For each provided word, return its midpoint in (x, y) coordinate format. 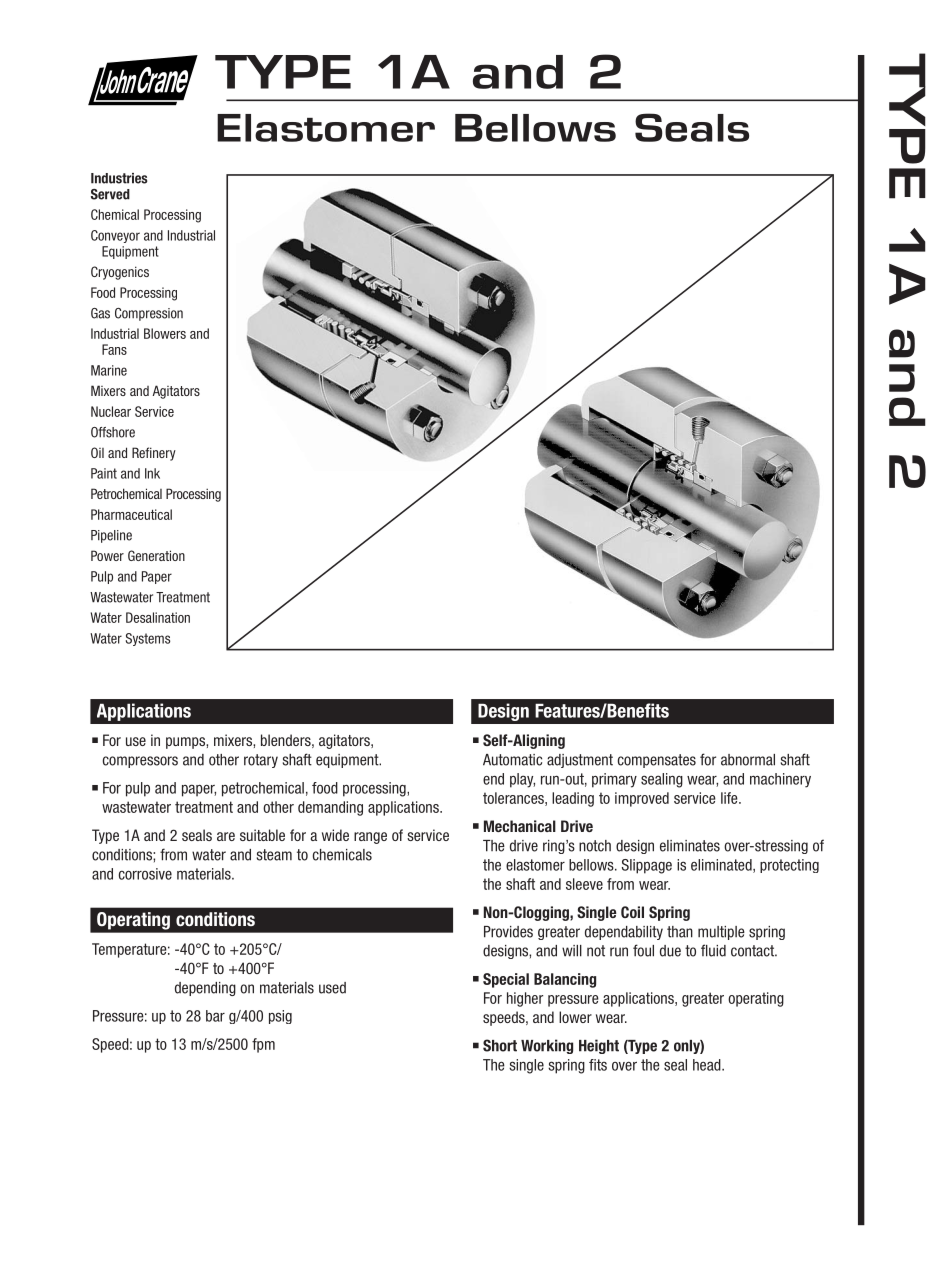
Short (500, 1045)
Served (110, 194)
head (708, 1065)
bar (215, 1016)
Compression (149, 314)
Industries (119, 178)
